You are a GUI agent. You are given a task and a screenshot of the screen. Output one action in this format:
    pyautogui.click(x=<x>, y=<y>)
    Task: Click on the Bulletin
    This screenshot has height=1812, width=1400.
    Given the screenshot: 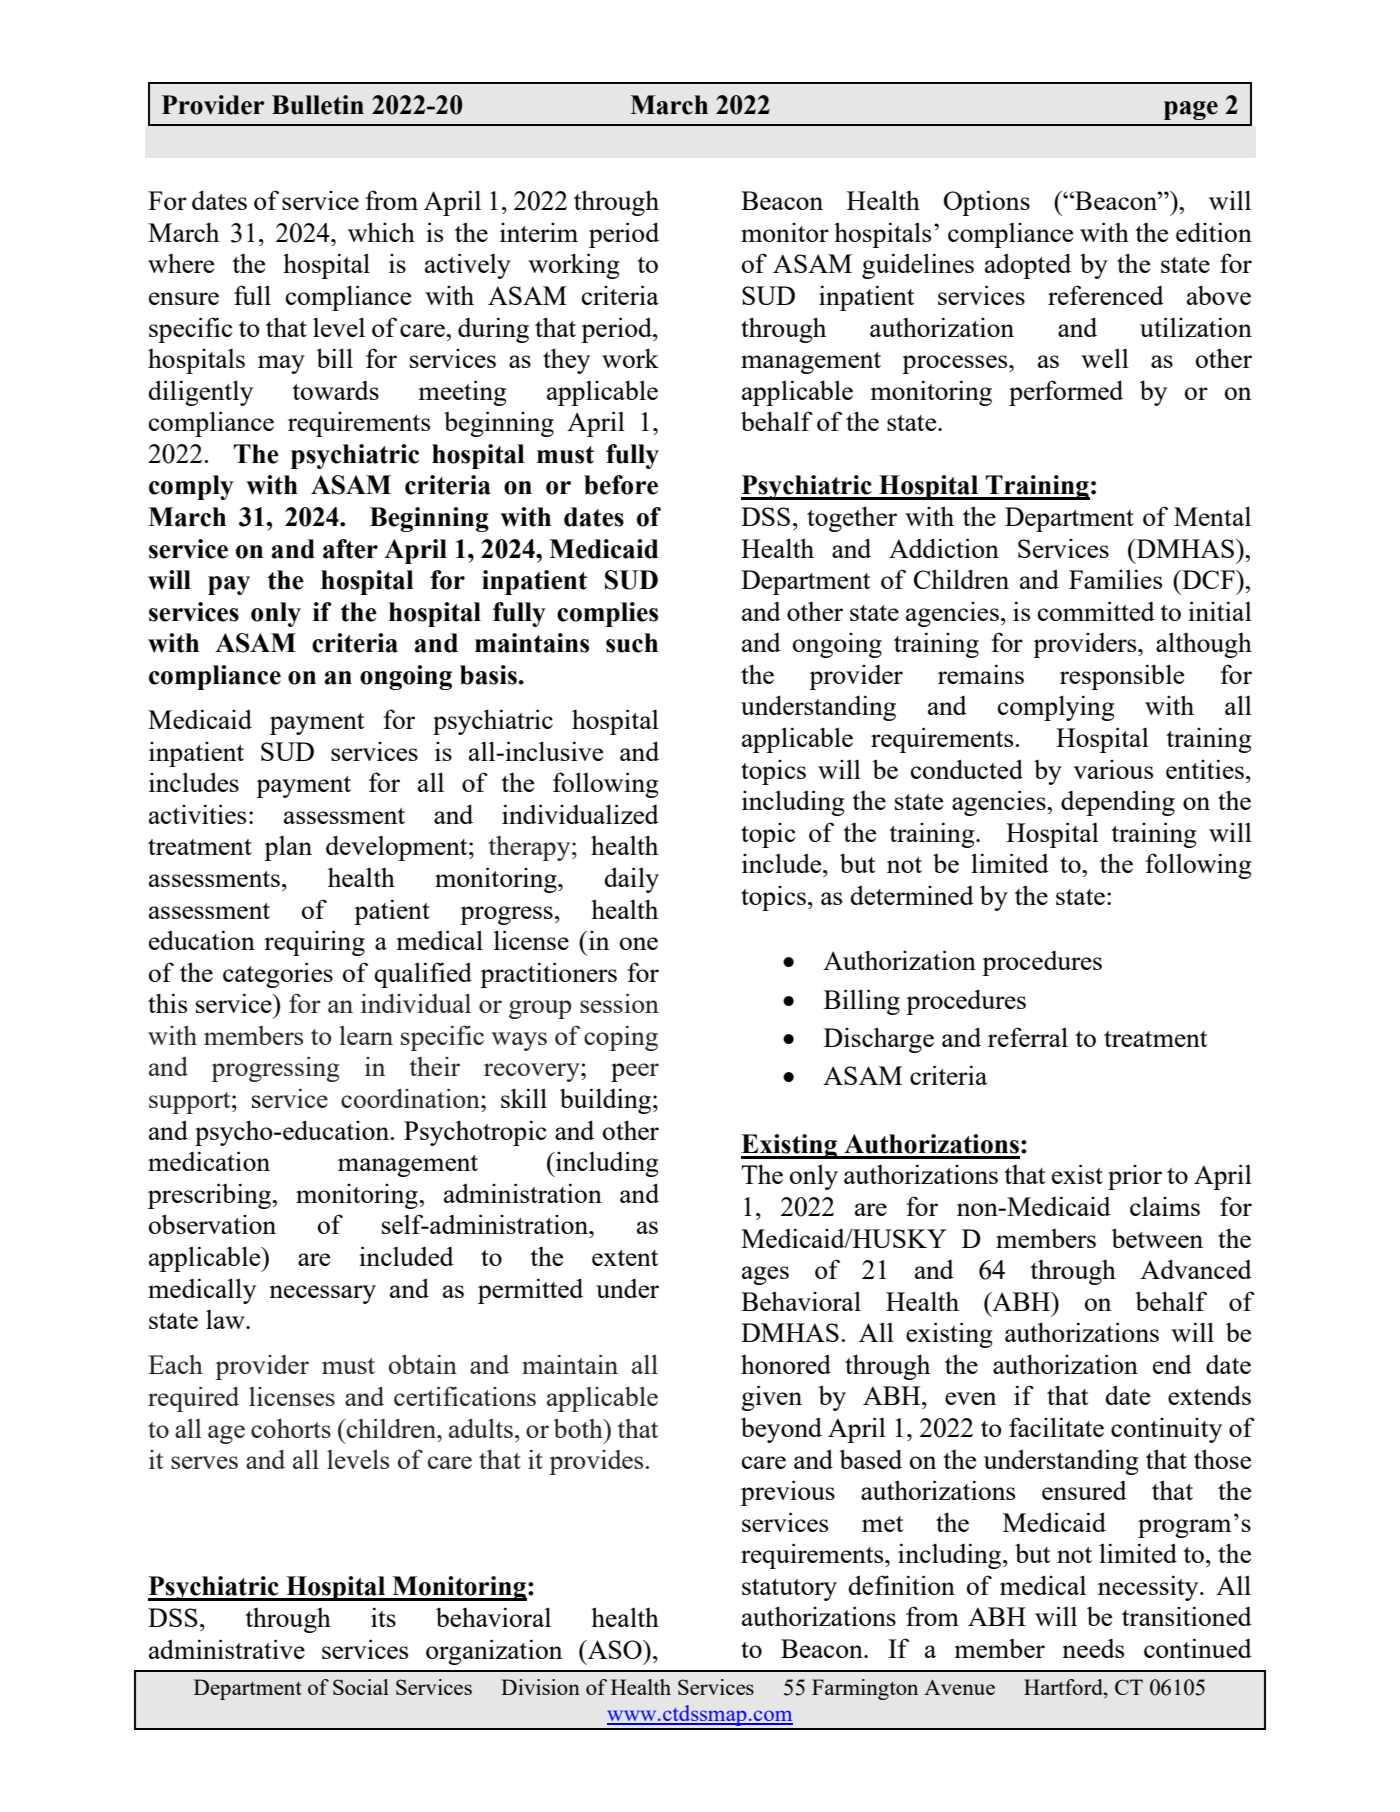 What is the action you would take?
    pyautogui.click(x=318, y=105)
